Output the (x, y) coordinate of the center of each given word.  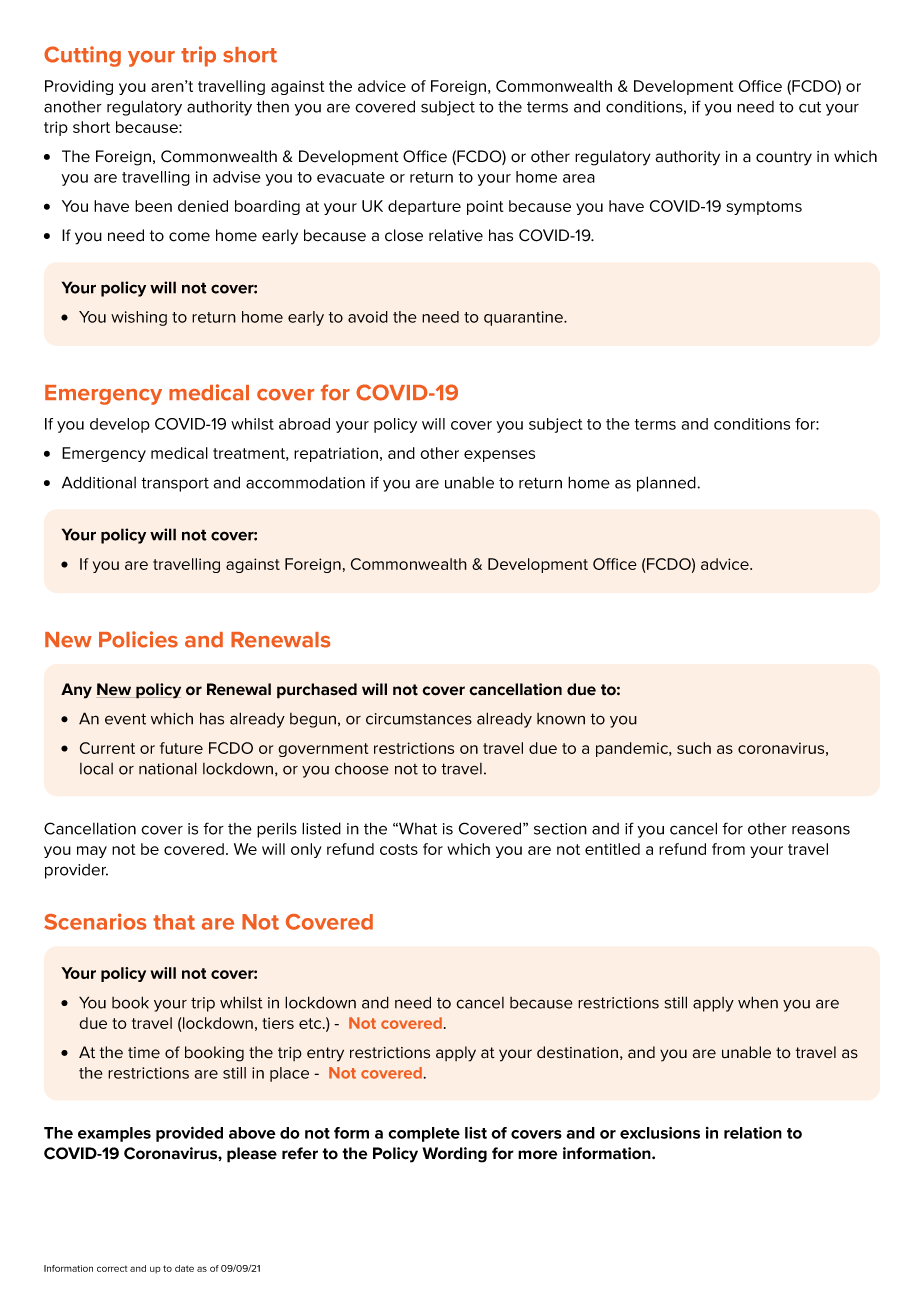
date (184, 1268)
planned (667, 484)
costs (399, 849)
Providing (79, 87)
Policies (138, 639)
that (174, 922)
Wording (454, 1155)
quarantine (524, 318)
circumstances (419, 719)
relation (753, 1133)
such (694, 748)
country (784, 158)
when (758, 1002)
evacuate (351, 177)
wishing (139, 318)
